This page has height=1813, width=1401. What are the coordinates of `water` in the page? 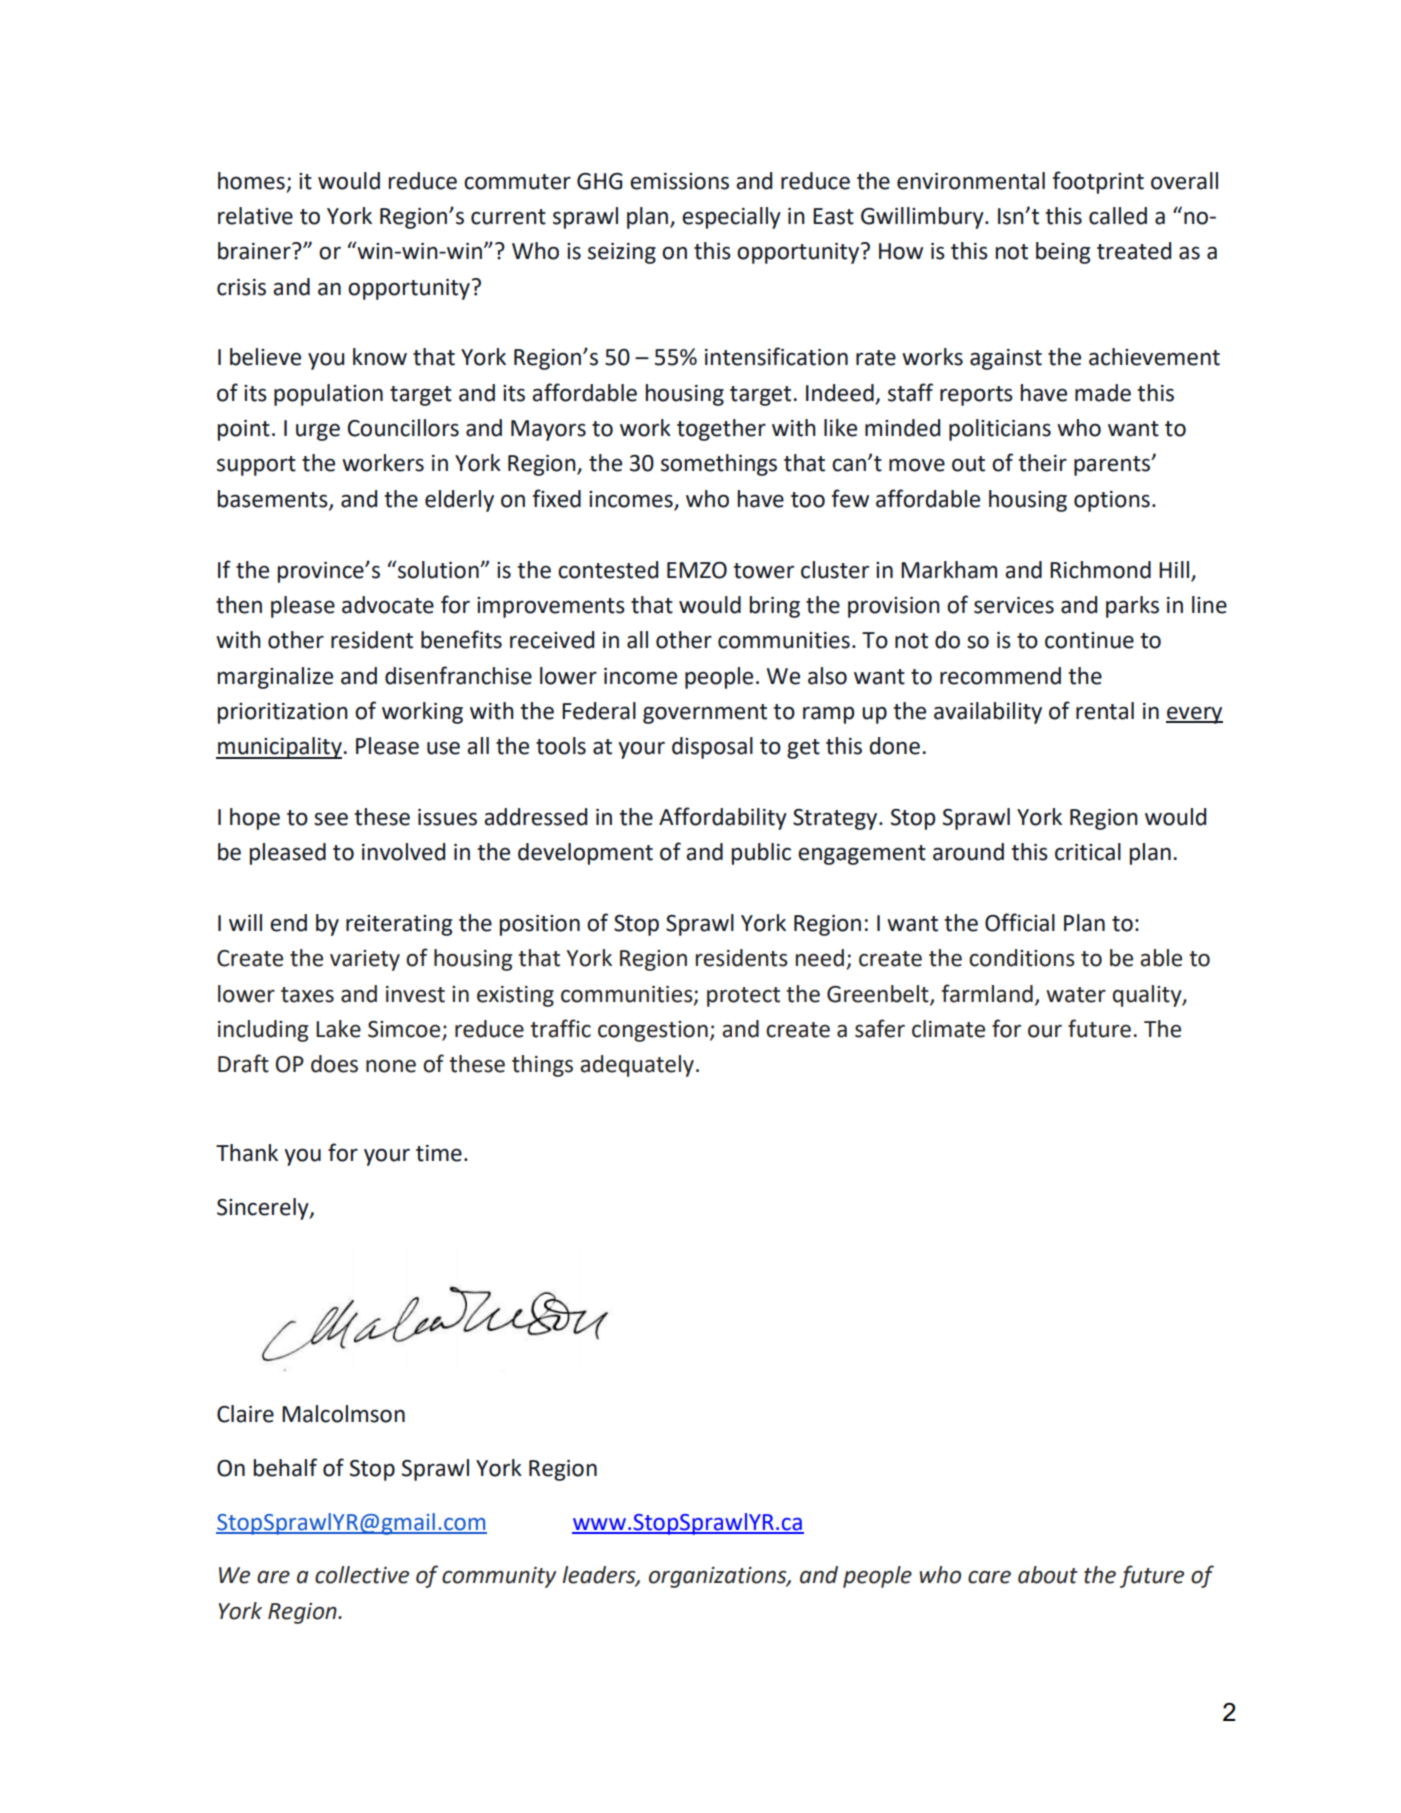 It's located at (1076, 995).
